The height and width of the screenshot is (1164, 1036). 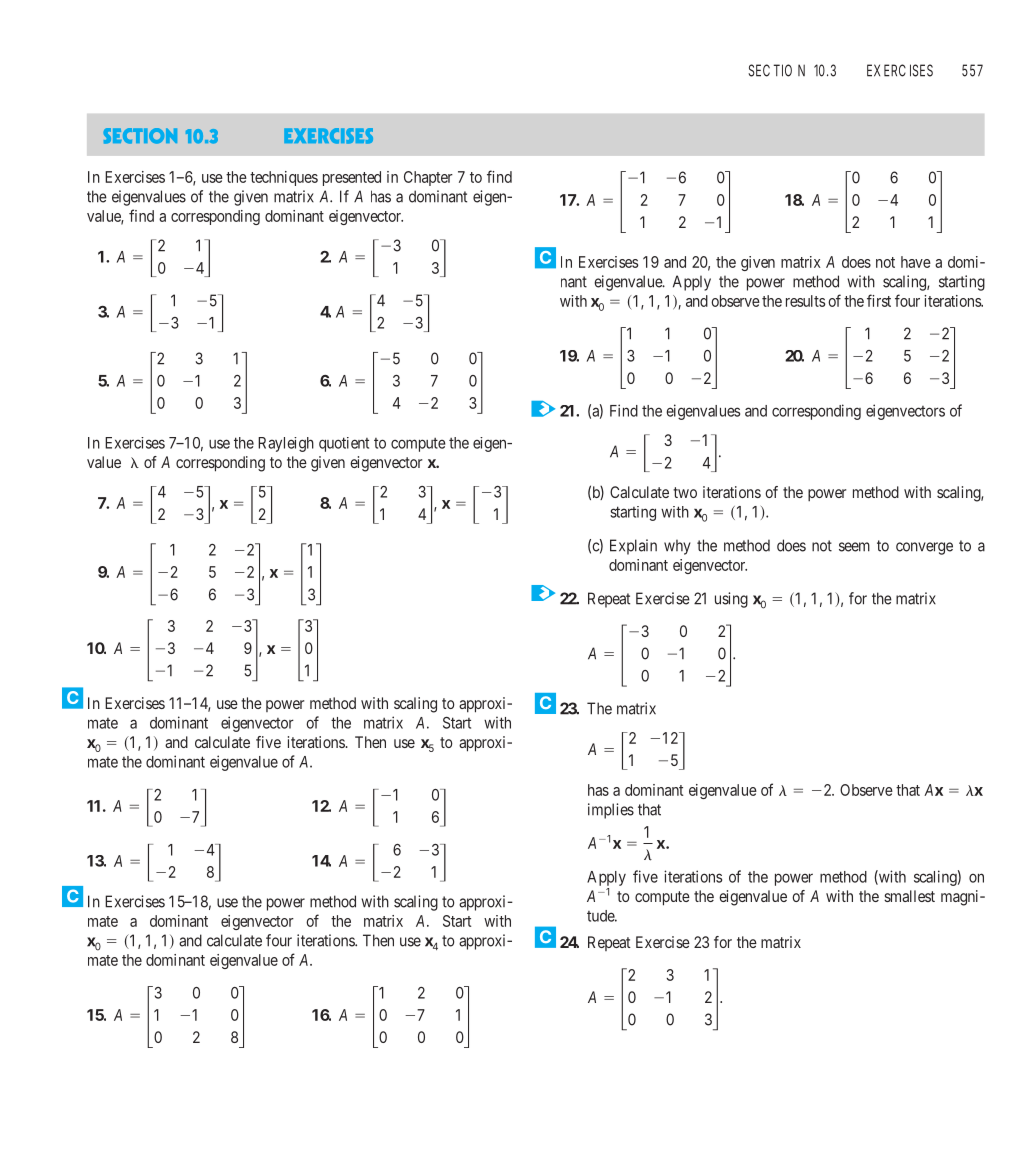 What do you see at coordinates (428, 178) in the screenshot?
I see `Chapter` at bounding box center [428, 178].
